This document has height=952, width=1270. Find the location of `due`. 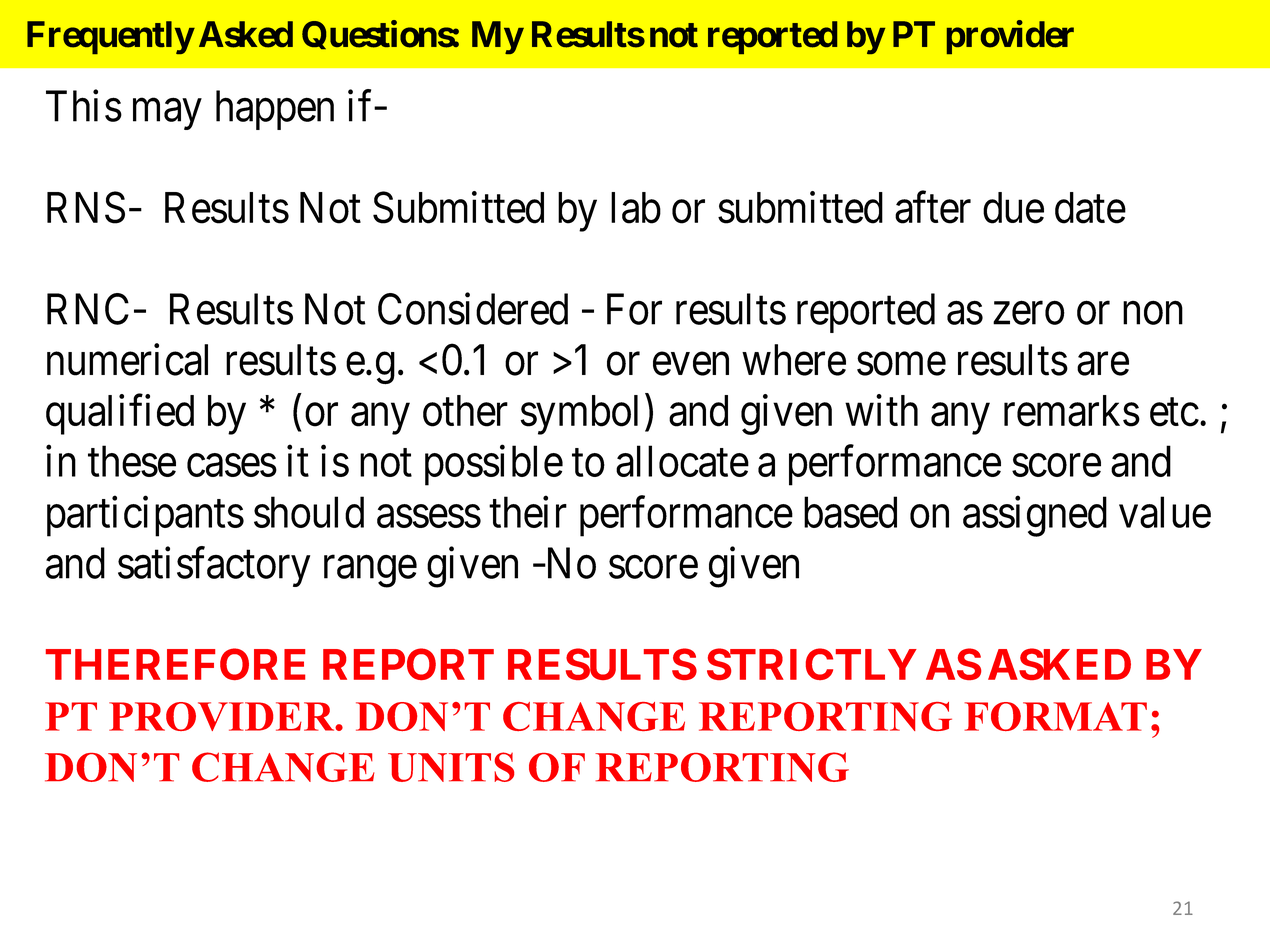

due is located at coordinates (1013, 208).
